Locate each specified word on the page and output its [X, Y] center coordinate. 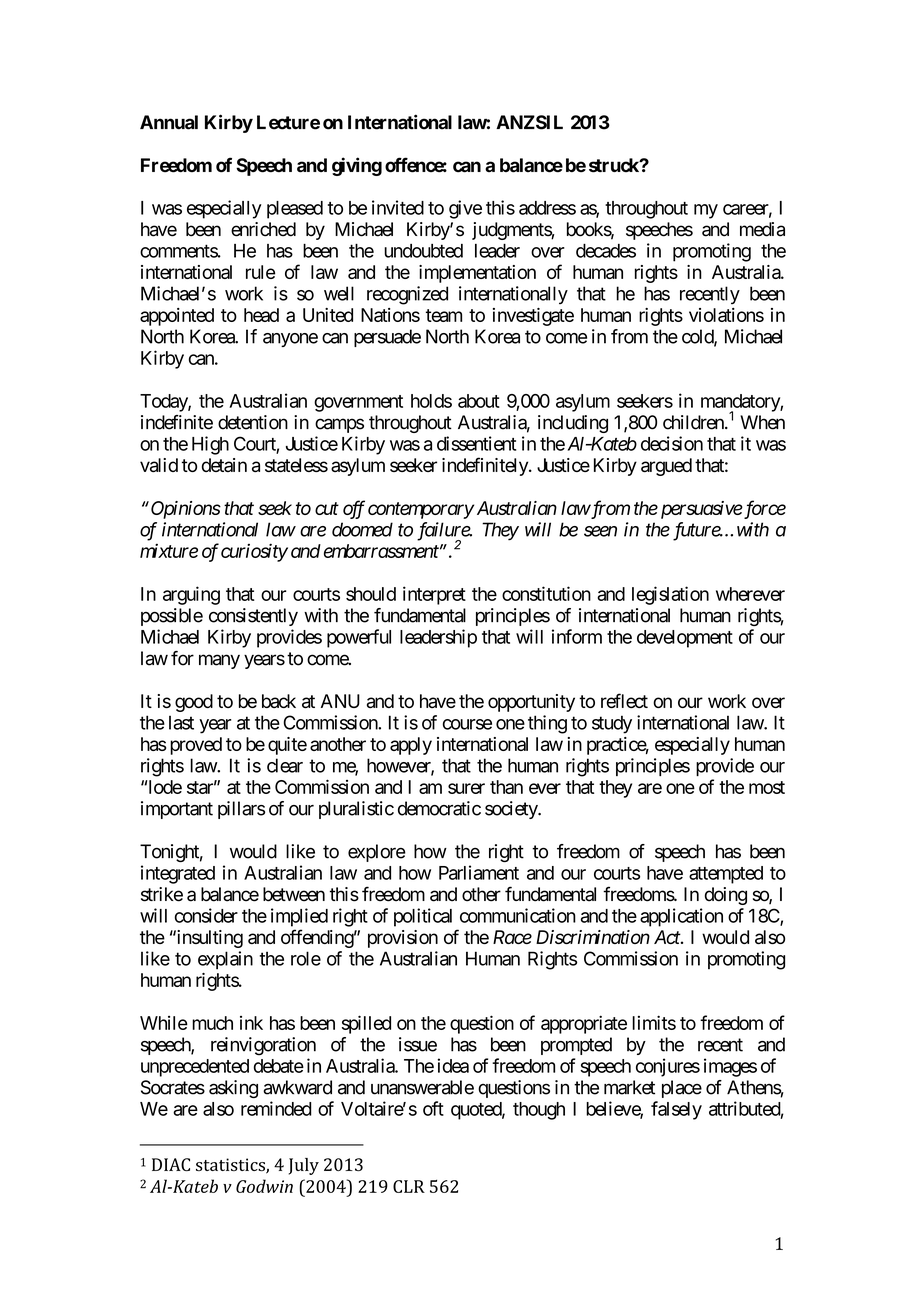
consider [206, 915]
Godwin [264, 1186]
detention [253, 422]
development [685, 639]
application [681, 917]
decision [672, 443]
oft [433, 1108]
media [762, 229]
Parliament [479, 872]
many [219, 661]
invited [398, 207]
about [479, 401]
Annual [169, 122]
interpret [434, 595]
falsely [676, 1110]
